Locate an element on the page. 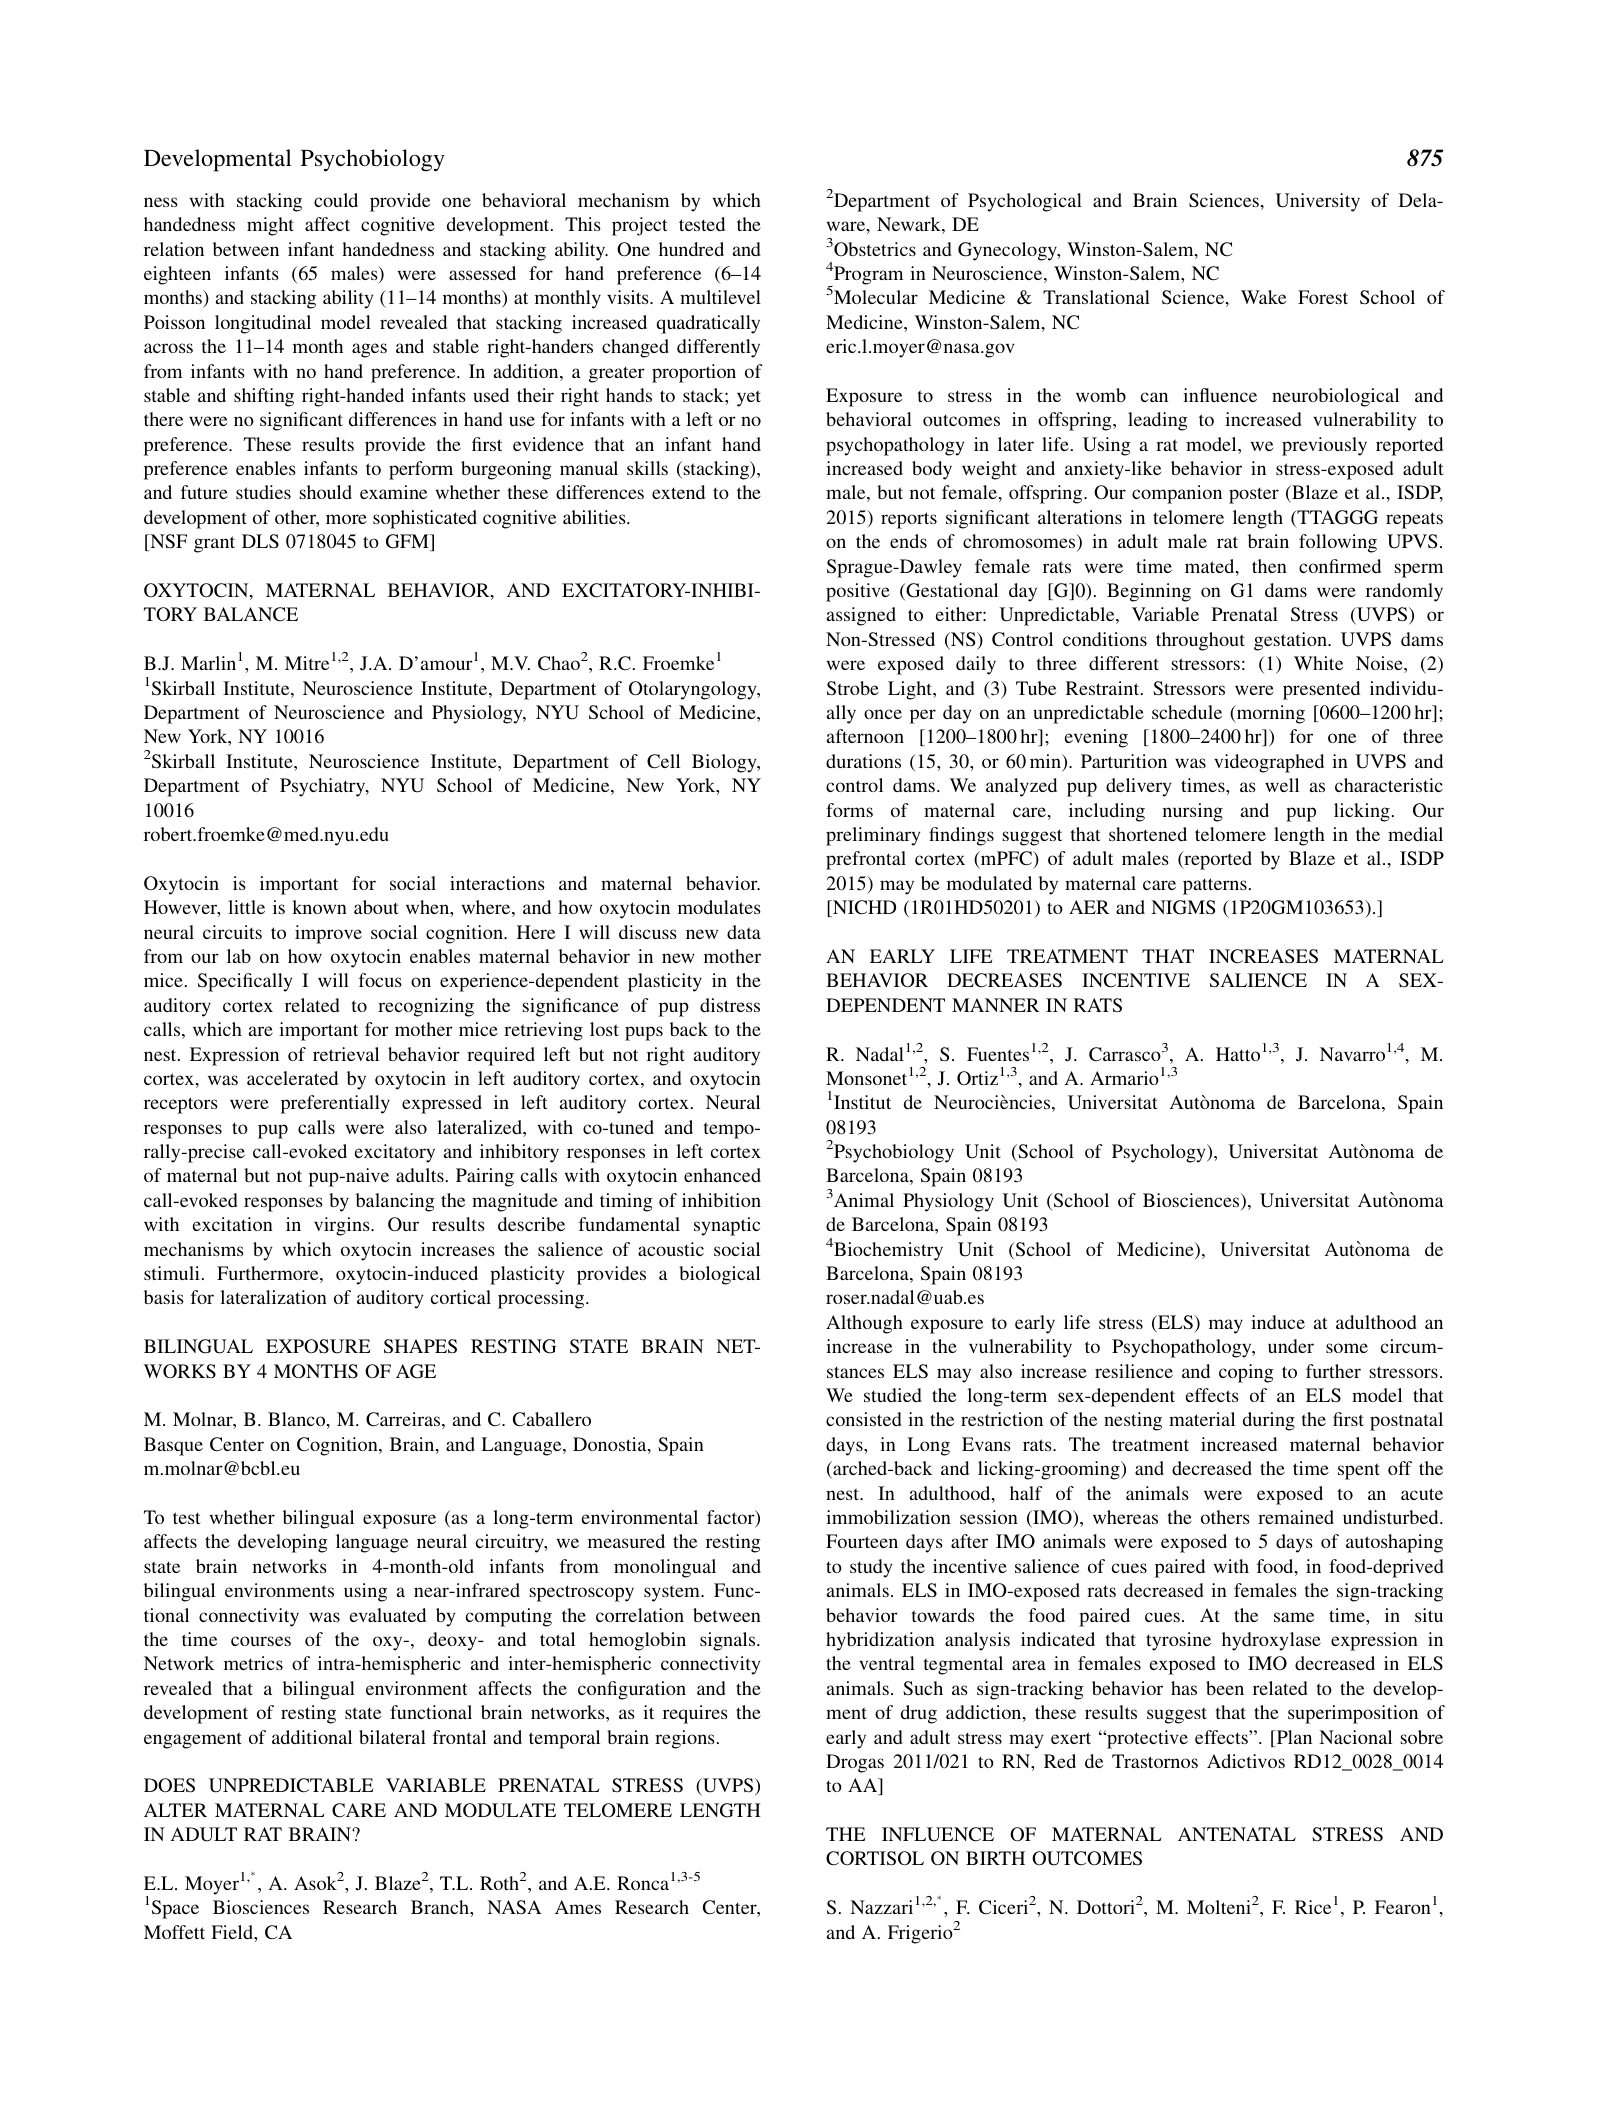 This page has height=2122, width=1609. pups is located at coordinates (644, 1033).
